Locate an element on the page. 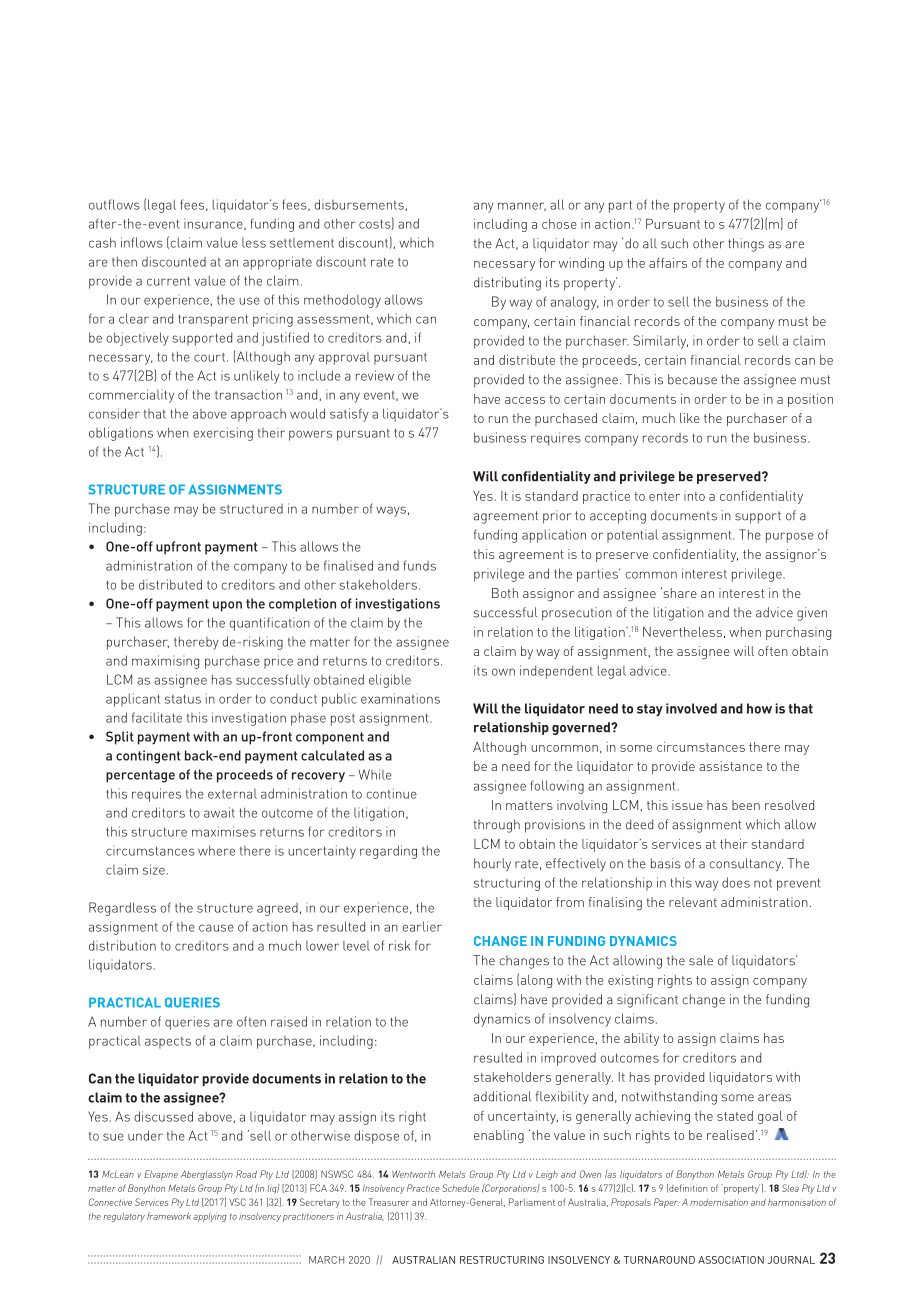  Schedule is located at coordinates (460, 1188).
